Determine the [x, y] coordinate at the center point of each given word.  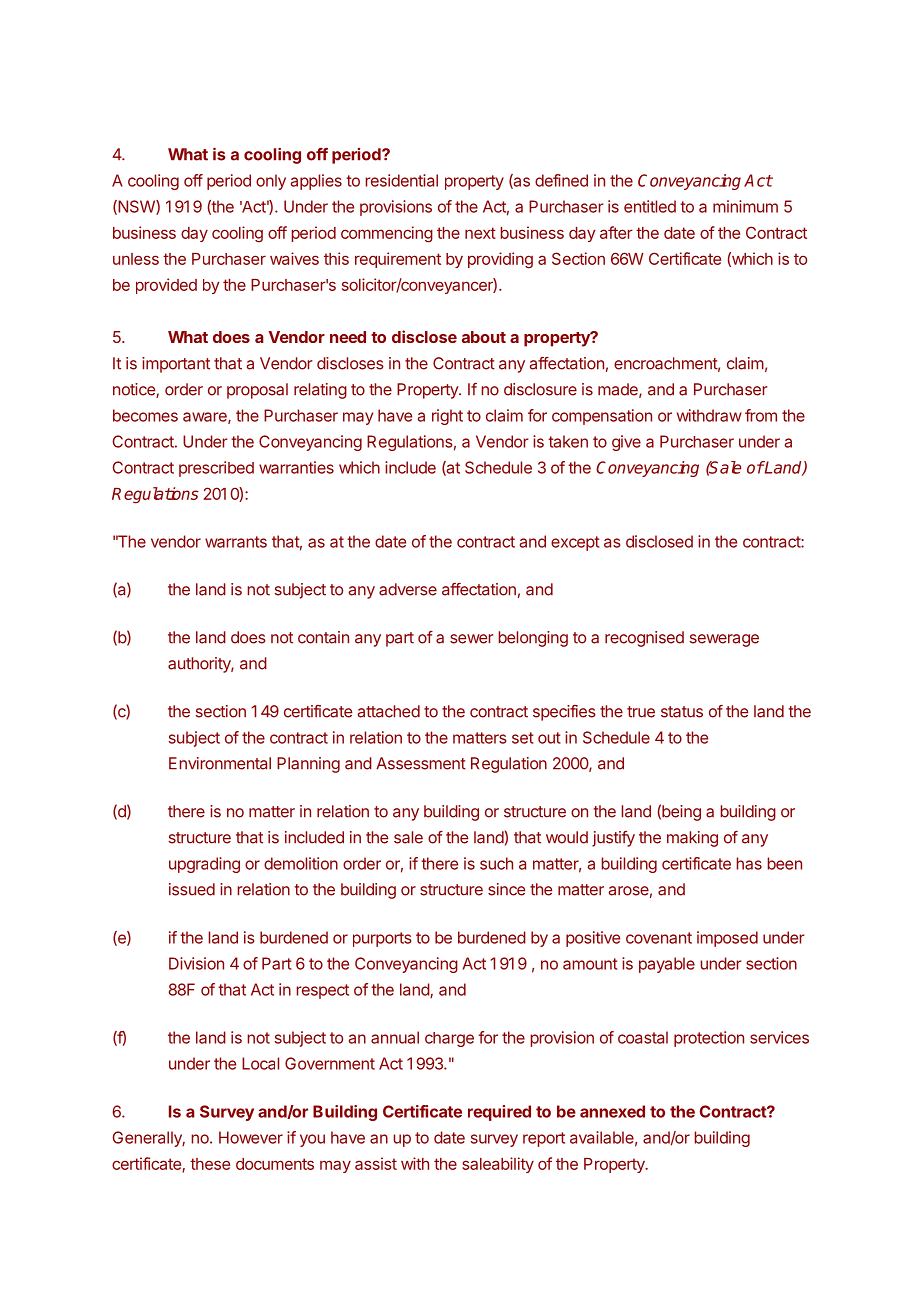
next [480, 233]
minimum [745, 206]
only [271, 182]
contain [323, 637]
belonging [533, 639]
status [682, 712]
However [251, 1137]
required [499, 1113]
